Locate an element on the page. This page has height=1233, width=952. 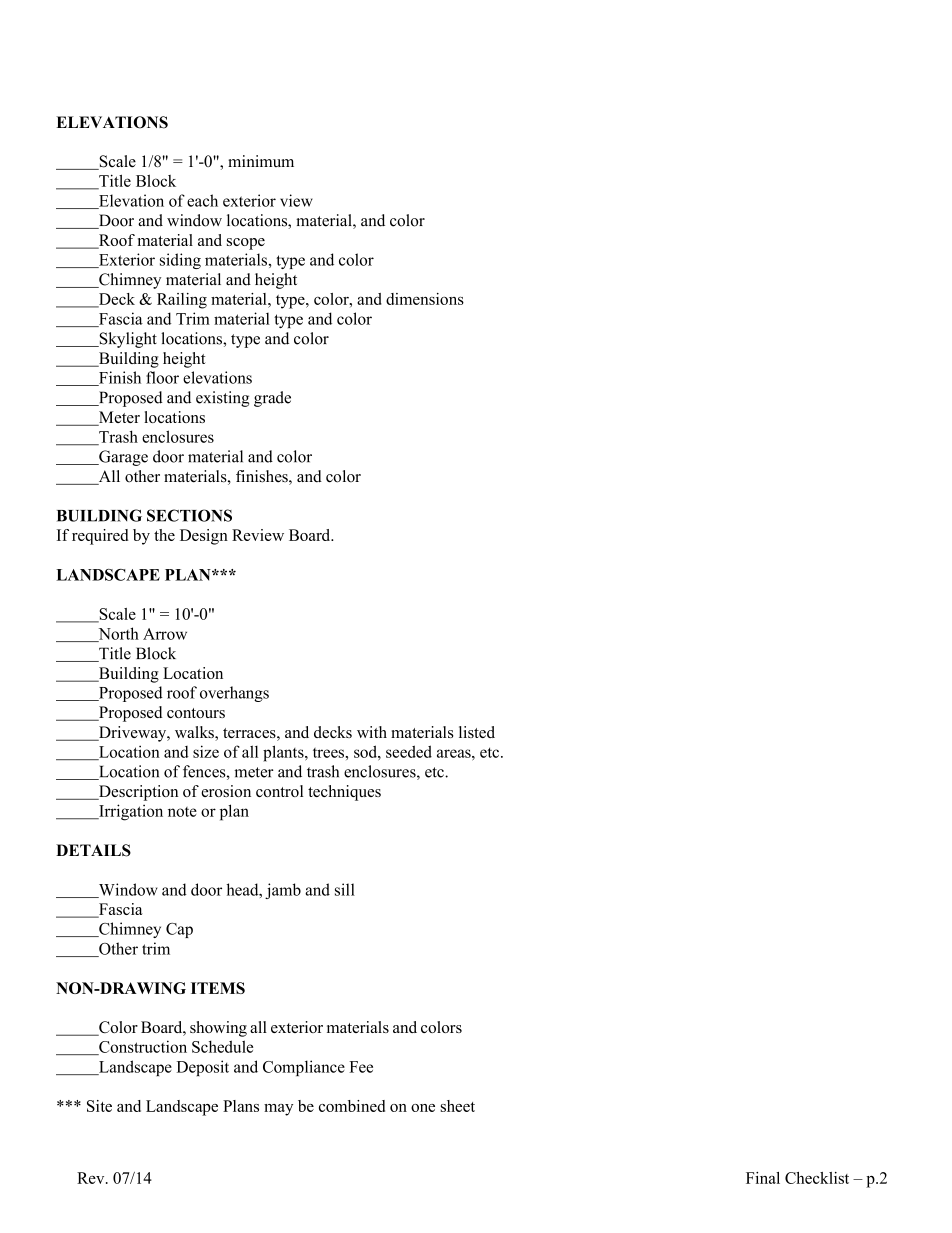
listed is located at coordinates (477, 732).
